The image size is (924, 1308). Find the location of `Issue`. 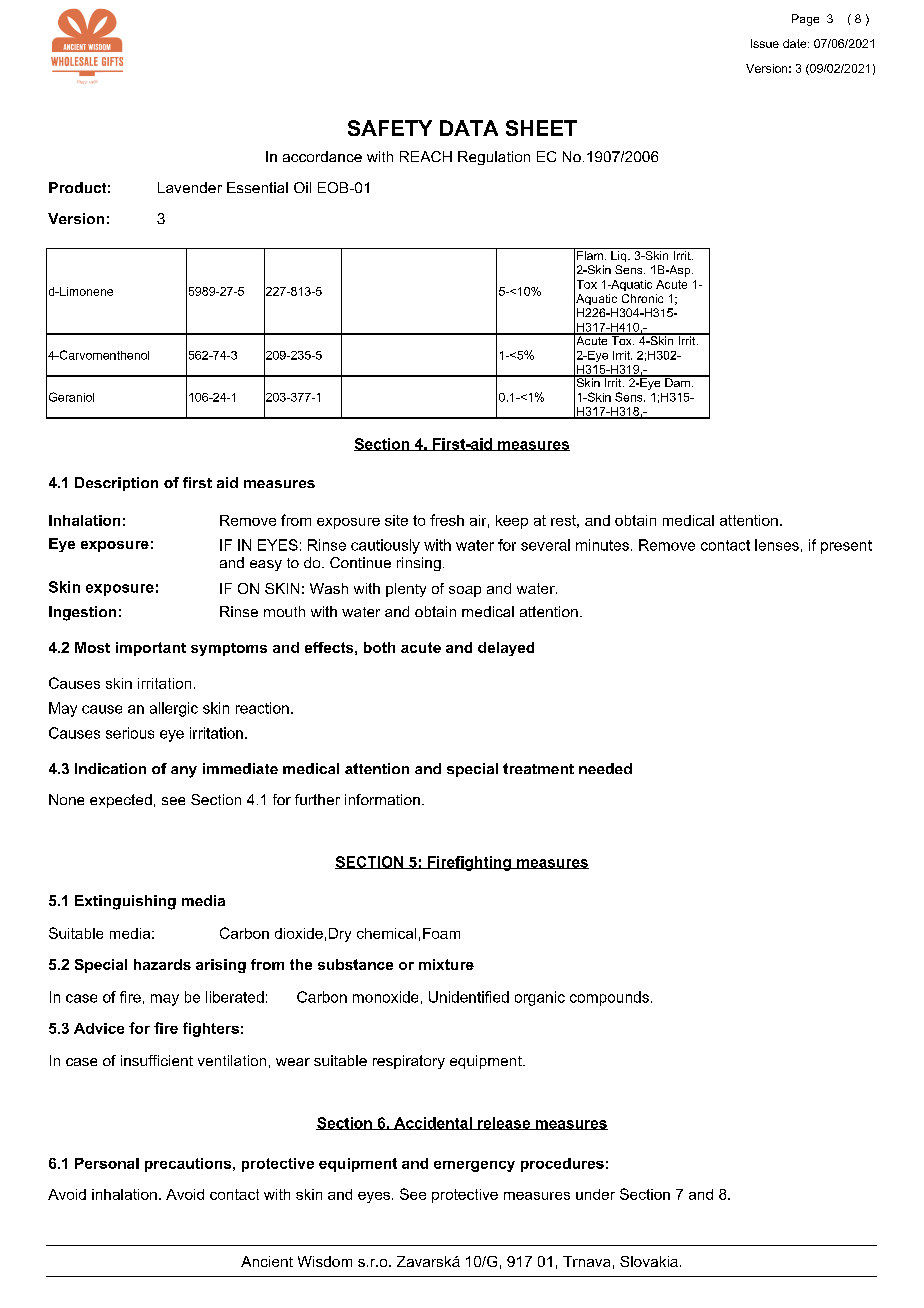

Issue is located at coordinates (765, 43).
